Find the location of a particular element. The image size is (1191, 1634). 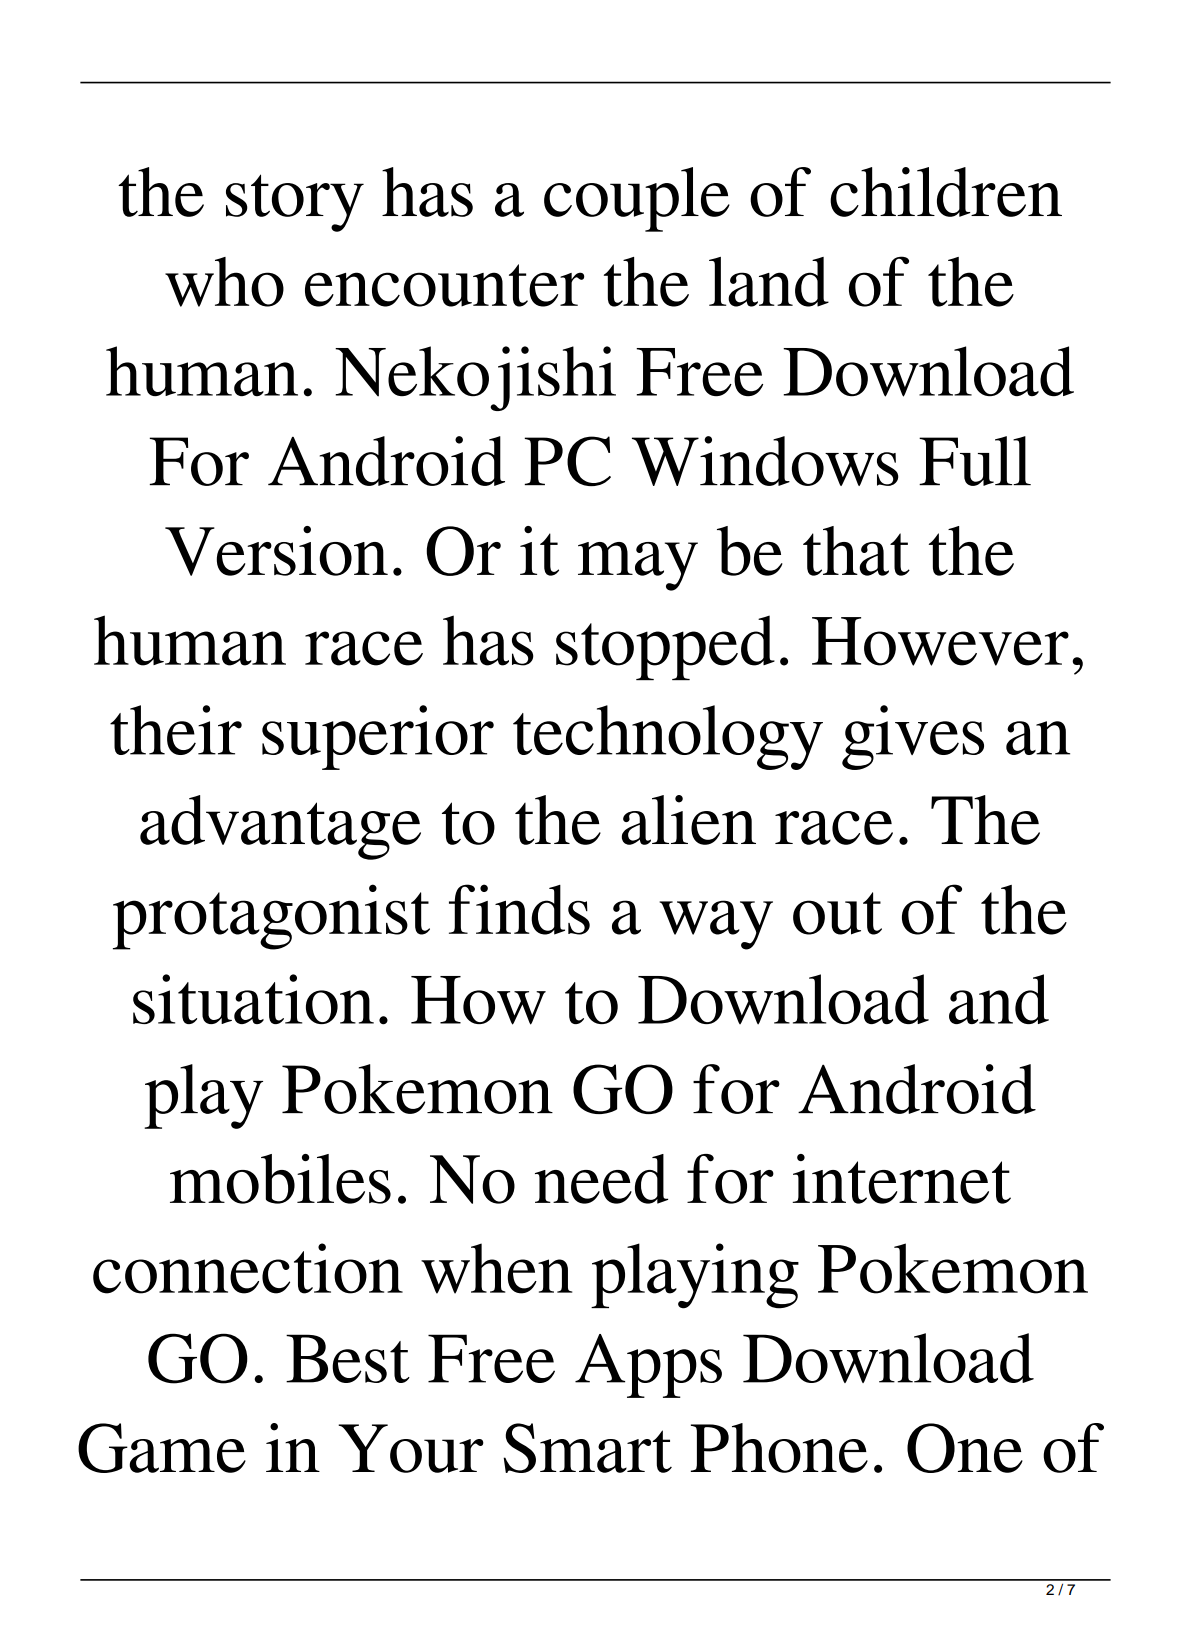

children is located at coordinates (946, 192).
